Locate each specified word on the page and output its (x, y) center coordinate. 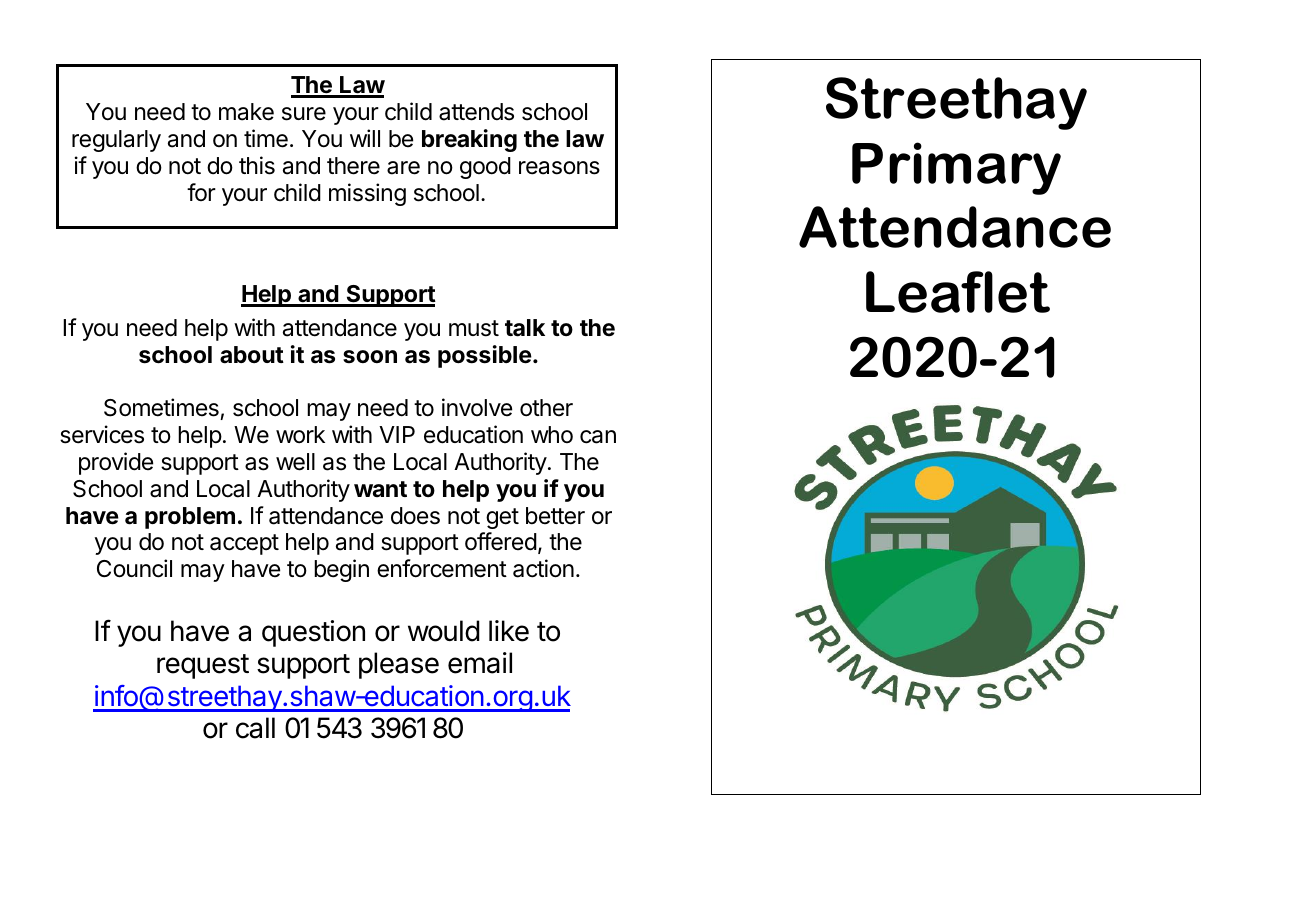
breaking (469, 140)
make (246, 112)
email (480, 663)
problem (190, 518)
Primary (956, 168)
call (255, 728)
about (252, 355)
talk (525, 328)
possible (485, 356)
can (598, 437)
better (555, 516)
